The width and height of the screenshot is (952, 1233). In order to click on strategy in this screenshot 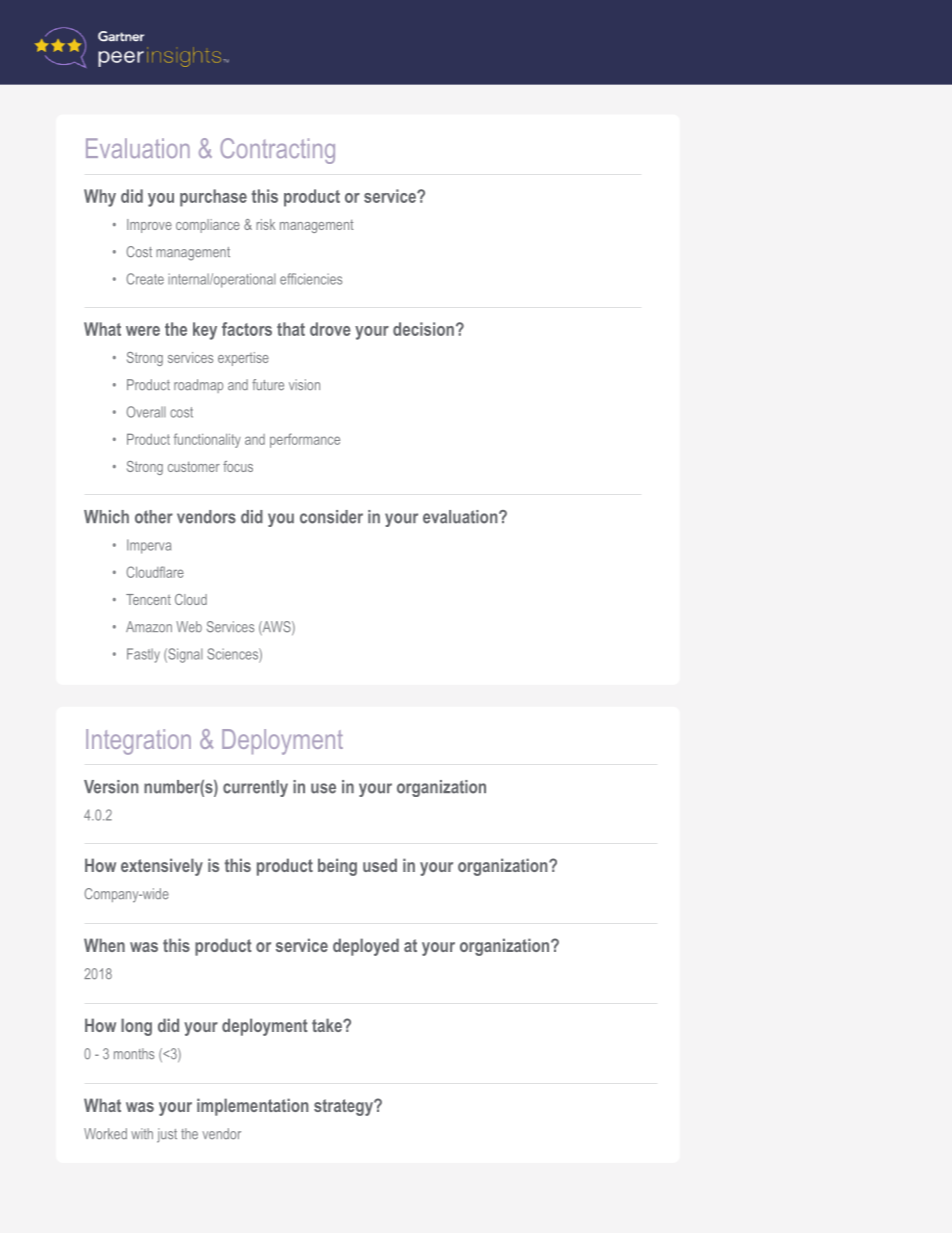, I will do `click(344, 1107)`.
